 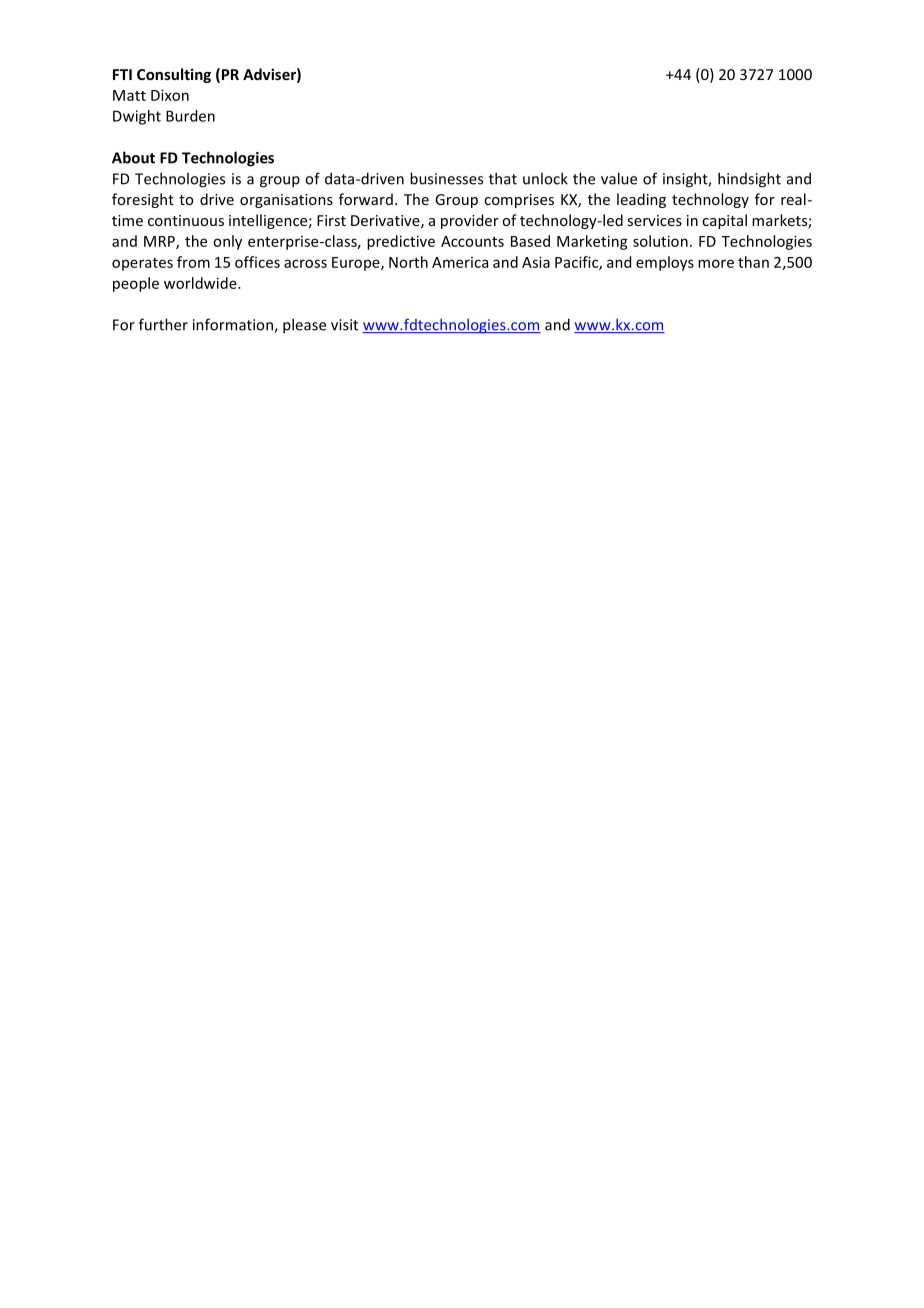 What do you see at coordinates (641, 200) in the screenshot?
I see `leading` at bounding box center [641, 200].
